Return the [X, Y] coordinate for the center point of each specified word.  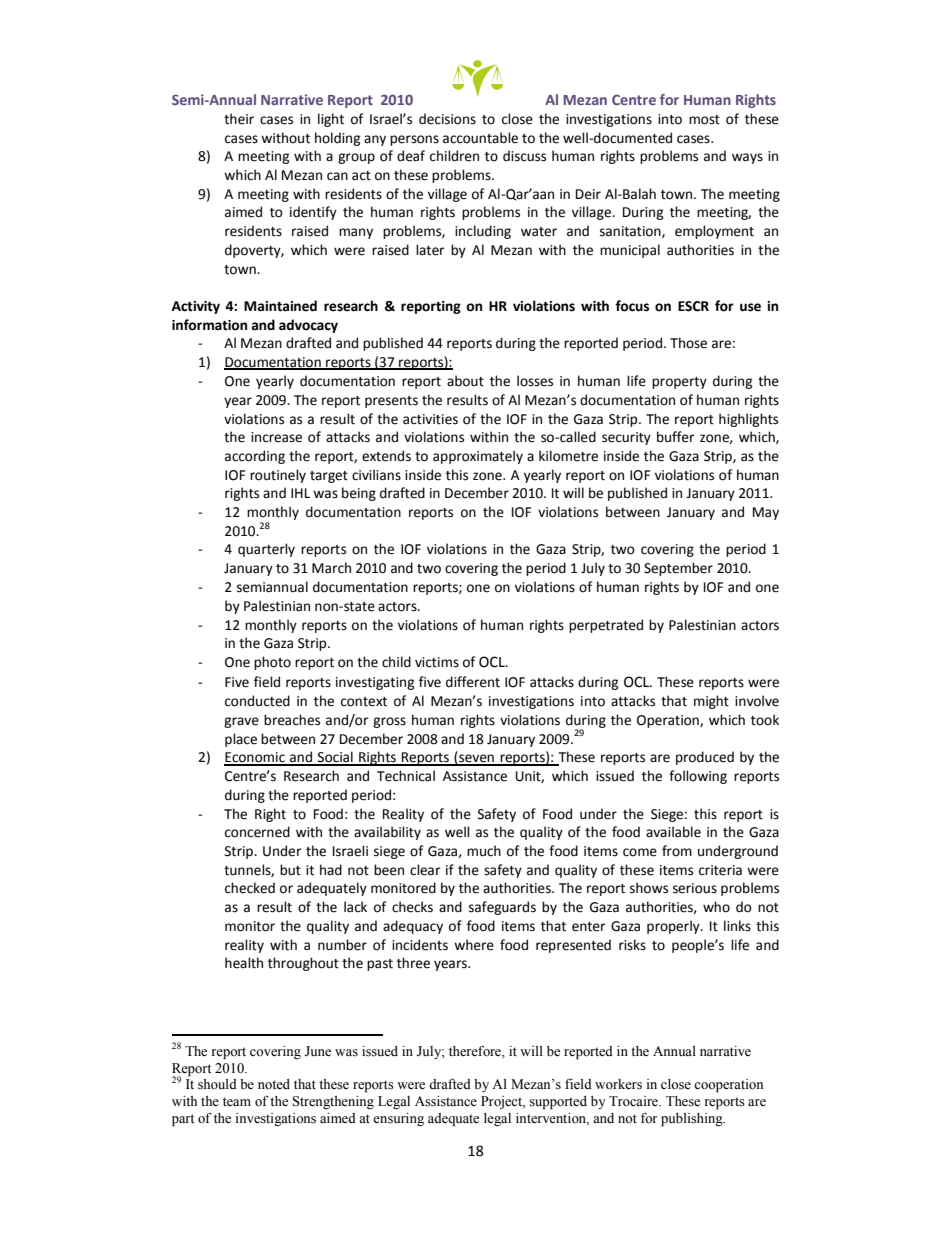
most [704, 120]
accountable [480, 138]
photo [272, 663]
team [237, 1101]
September [678, 569]
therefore [476, 1051]
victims [437, 662]
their [239, 119]
